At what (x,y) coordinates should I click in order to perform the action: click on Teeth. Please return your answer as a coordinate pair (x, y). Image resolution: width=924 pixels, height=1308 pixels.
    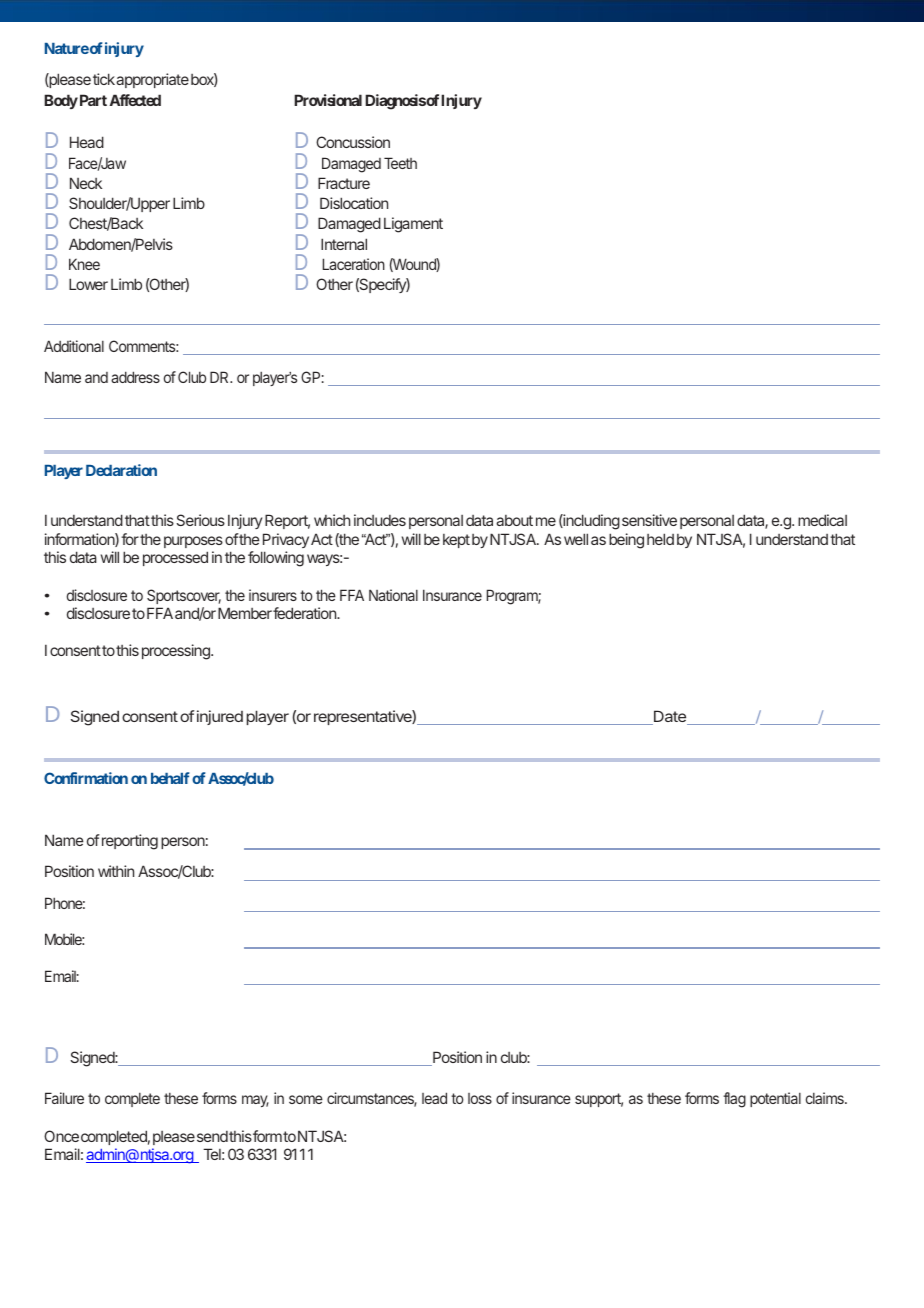
    Looking at the image, I should click on (400, 163).
